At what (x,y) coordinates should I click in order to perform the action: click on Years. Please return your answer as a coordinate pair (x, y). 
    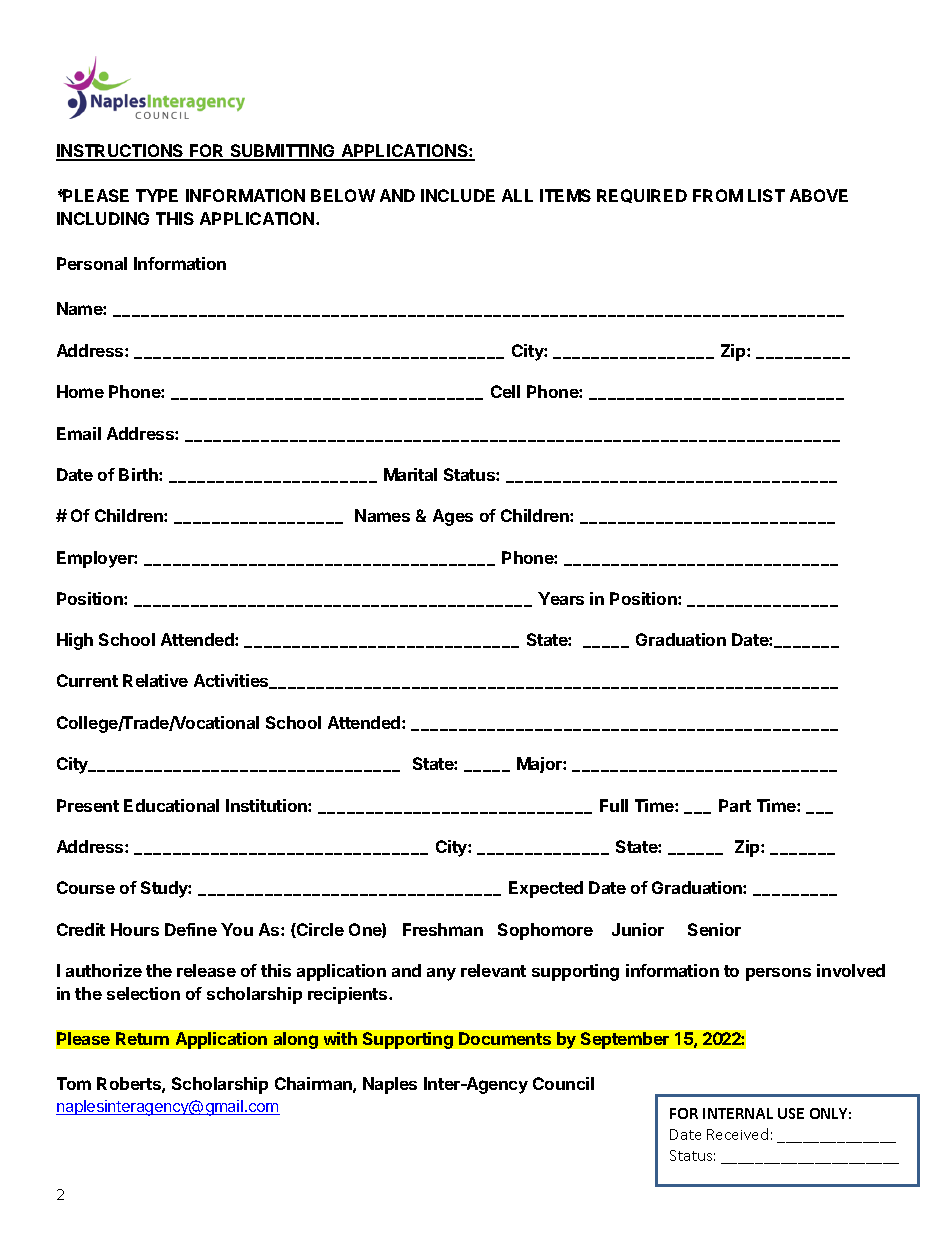
    Looking at the image, I should click on (561, 598).
